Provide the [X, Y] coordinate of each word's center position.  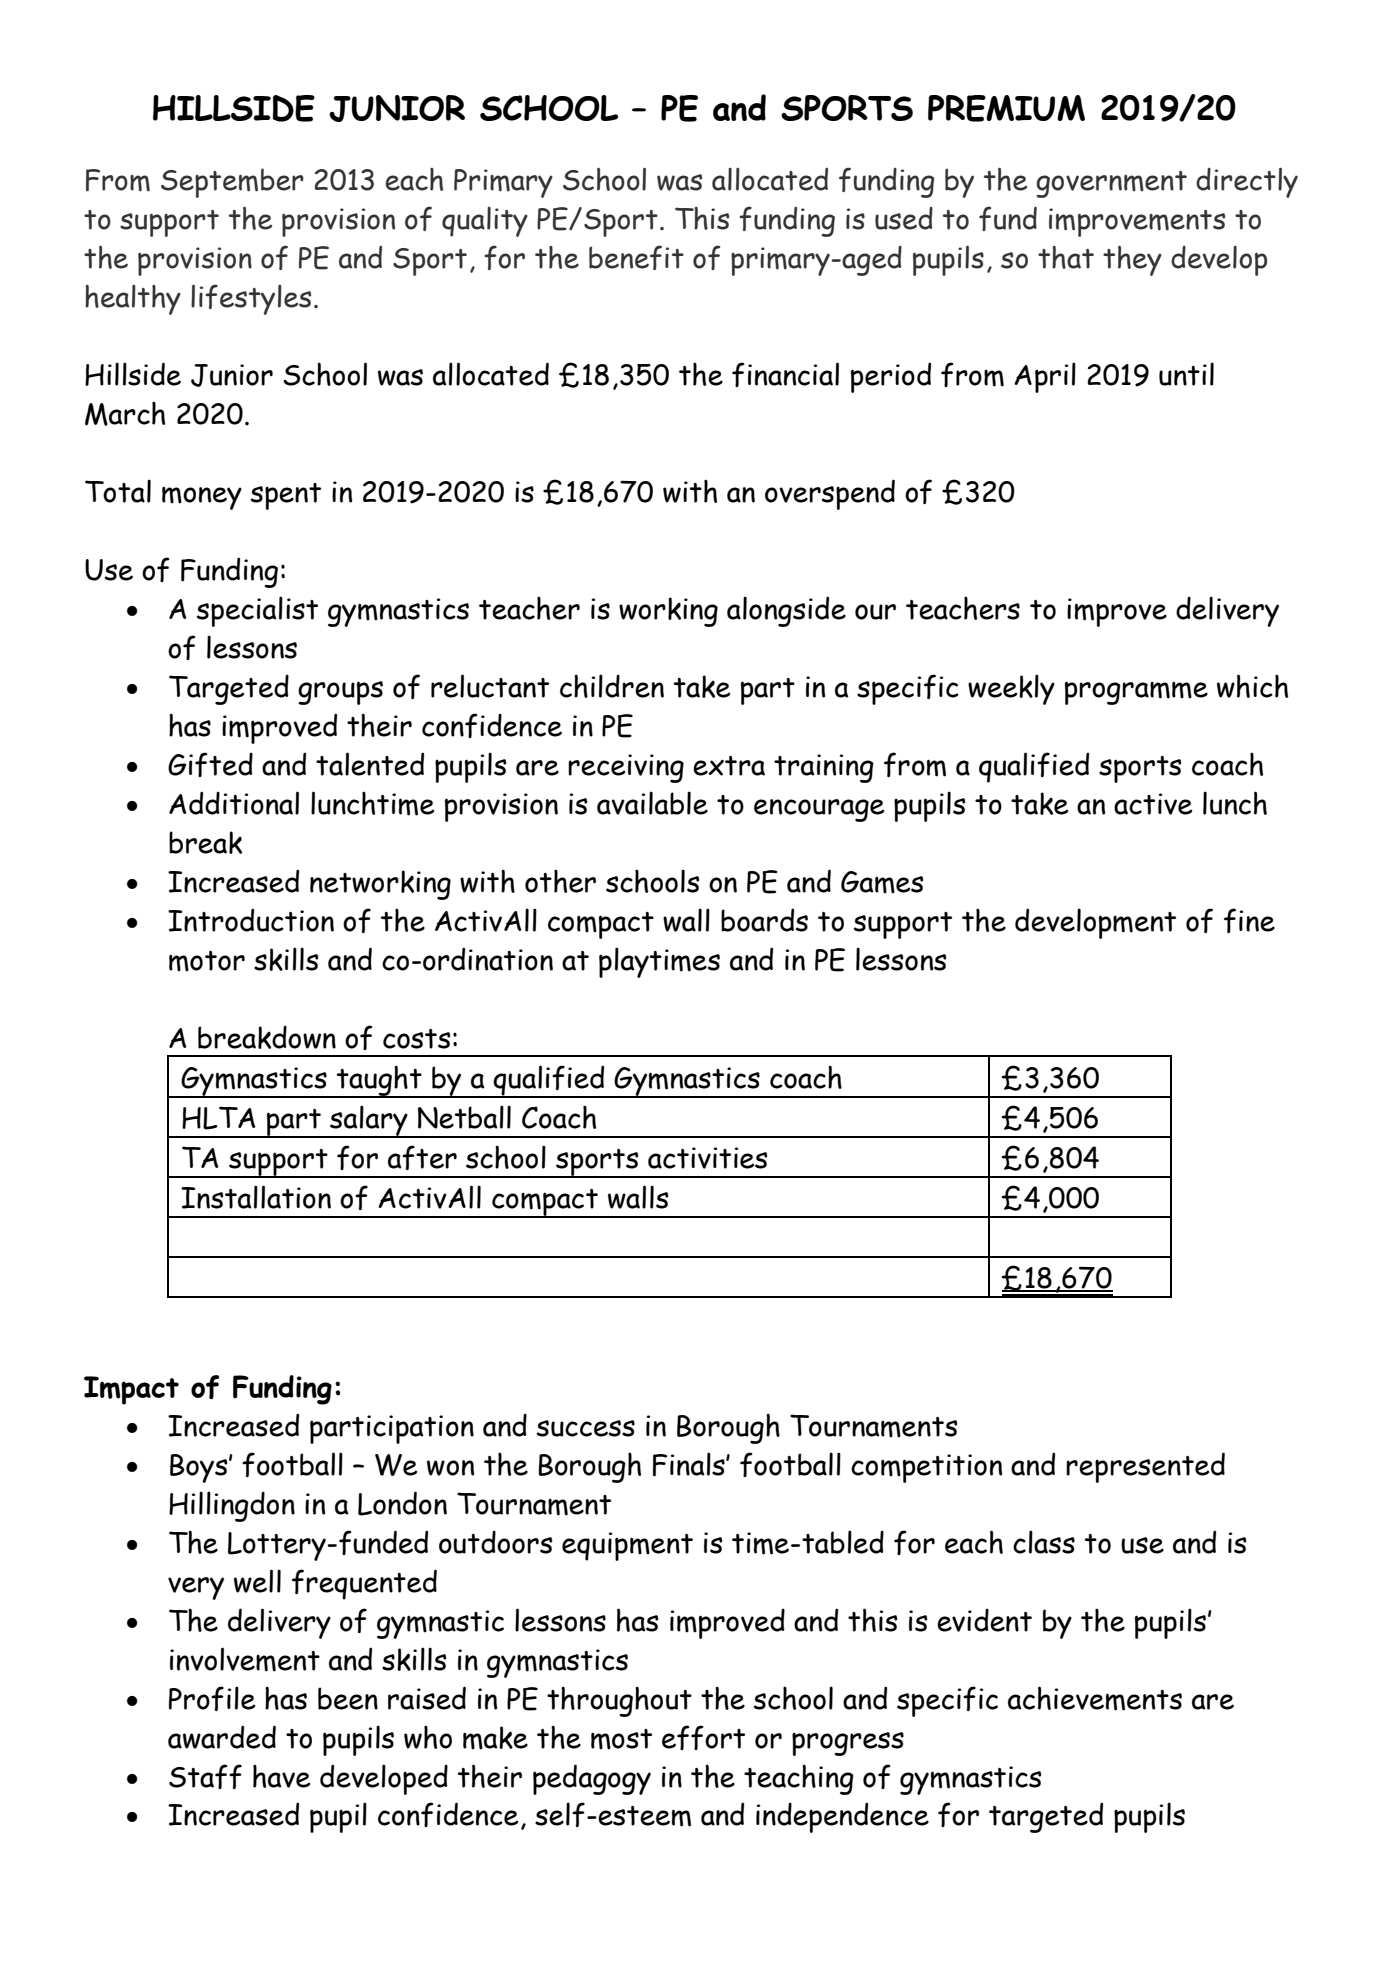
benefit [636, 257]
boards [764, 920]
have [281, 1776]
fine [1249, 920]
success [586, 1428]
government [1111, 184]
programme [1136, 693]
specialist [257, 611]
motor [207, 961]
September [232, 183]
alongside [786, 611]
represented [1145, 1467]
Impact [131, 1390]
